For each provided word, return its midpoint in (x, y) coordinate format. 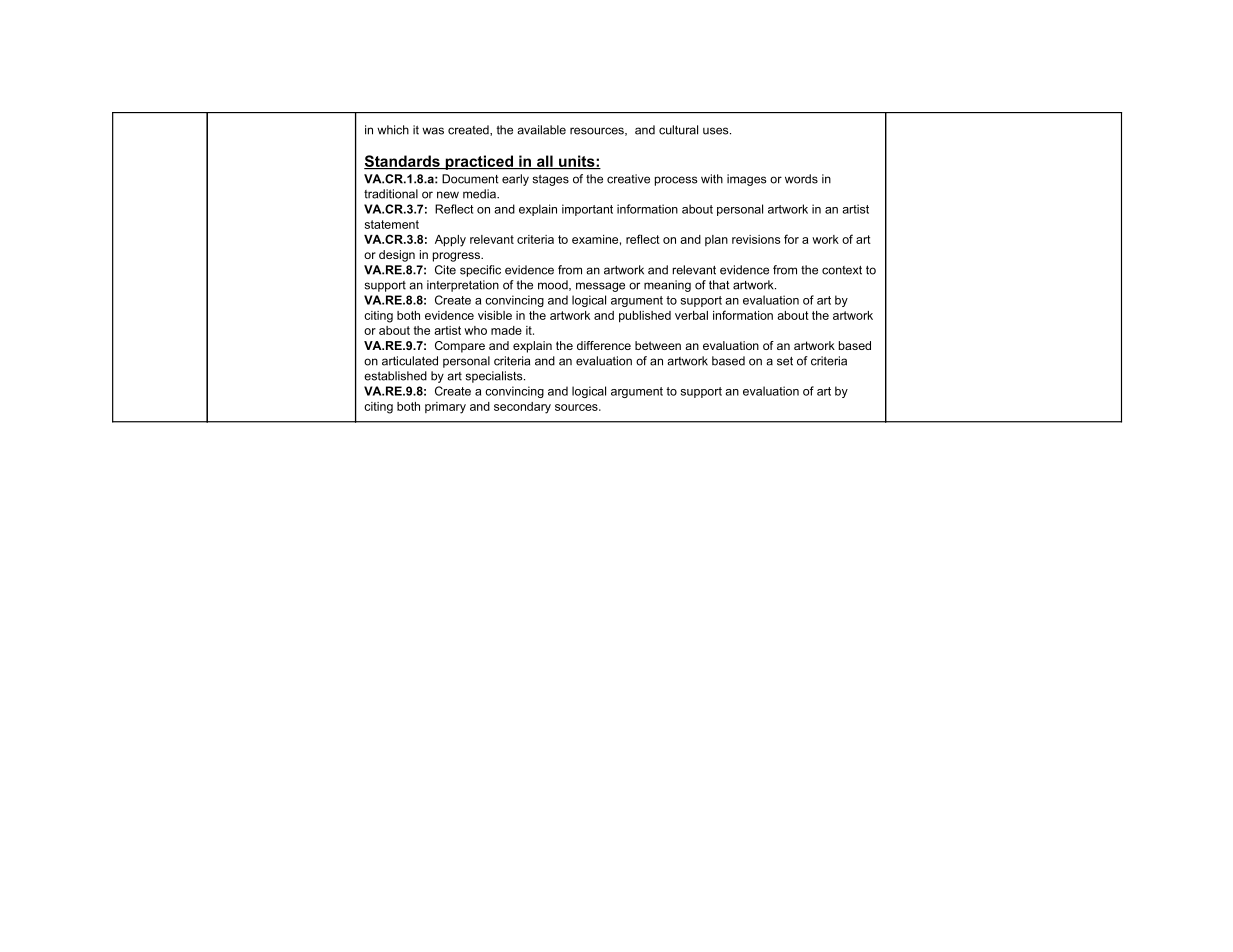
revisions (756, 239)
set (785, 361)
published (645, 317)
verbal (691, 315)
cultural (678, 130)
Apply (450, 241)
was (433, 131)
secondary (522, 408)
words (801, 179)
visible (495, 315)
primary (445, 408)
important (587, 210)
